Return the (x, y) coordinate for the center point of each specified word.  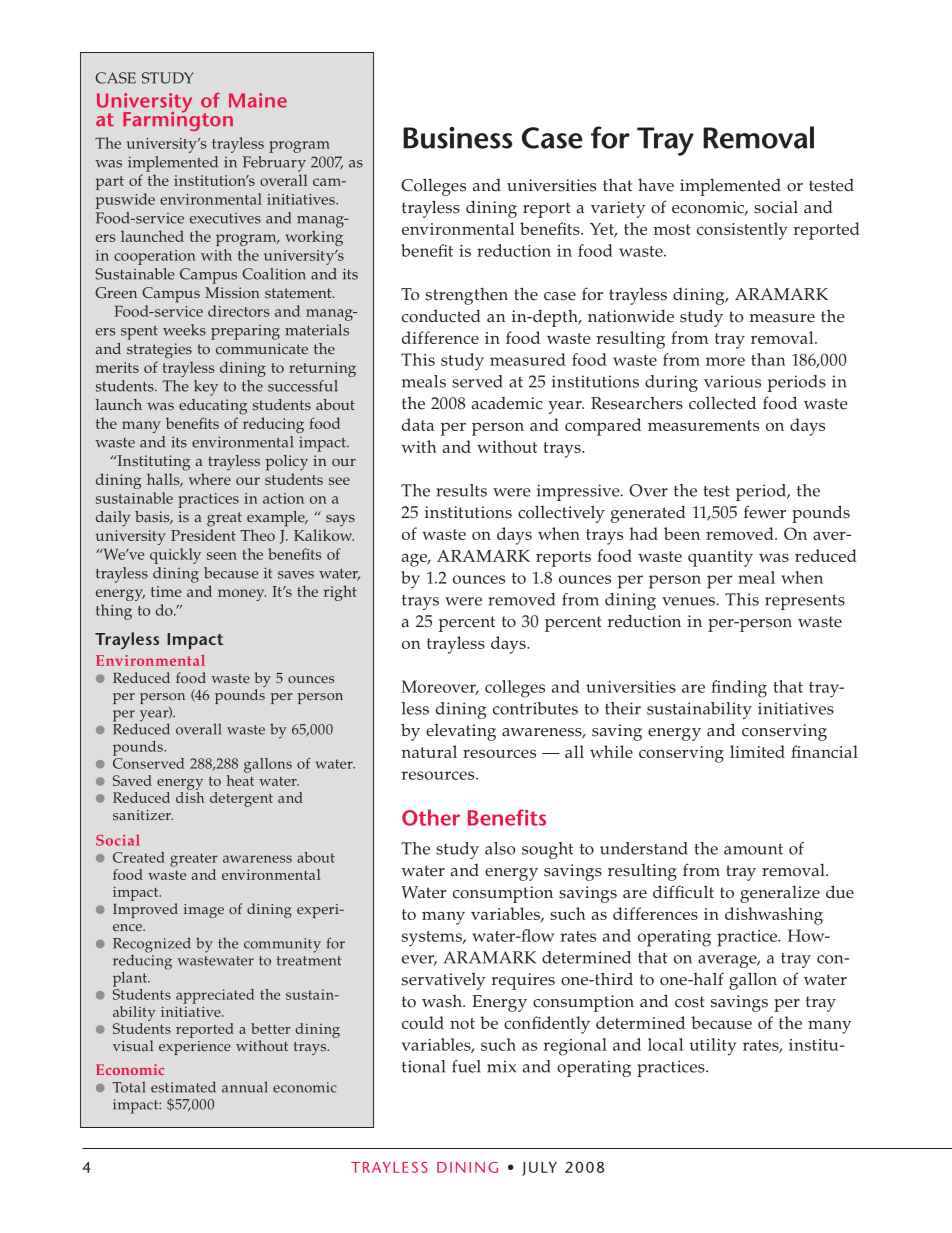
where (210, 479)
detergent (241, 799)
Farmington (178, 120)
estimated (183, 1087)
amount (753, 849)
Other (431, 817)
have (656, 185)
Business (457, 138)
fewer (765, 512)
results (461, 490)
